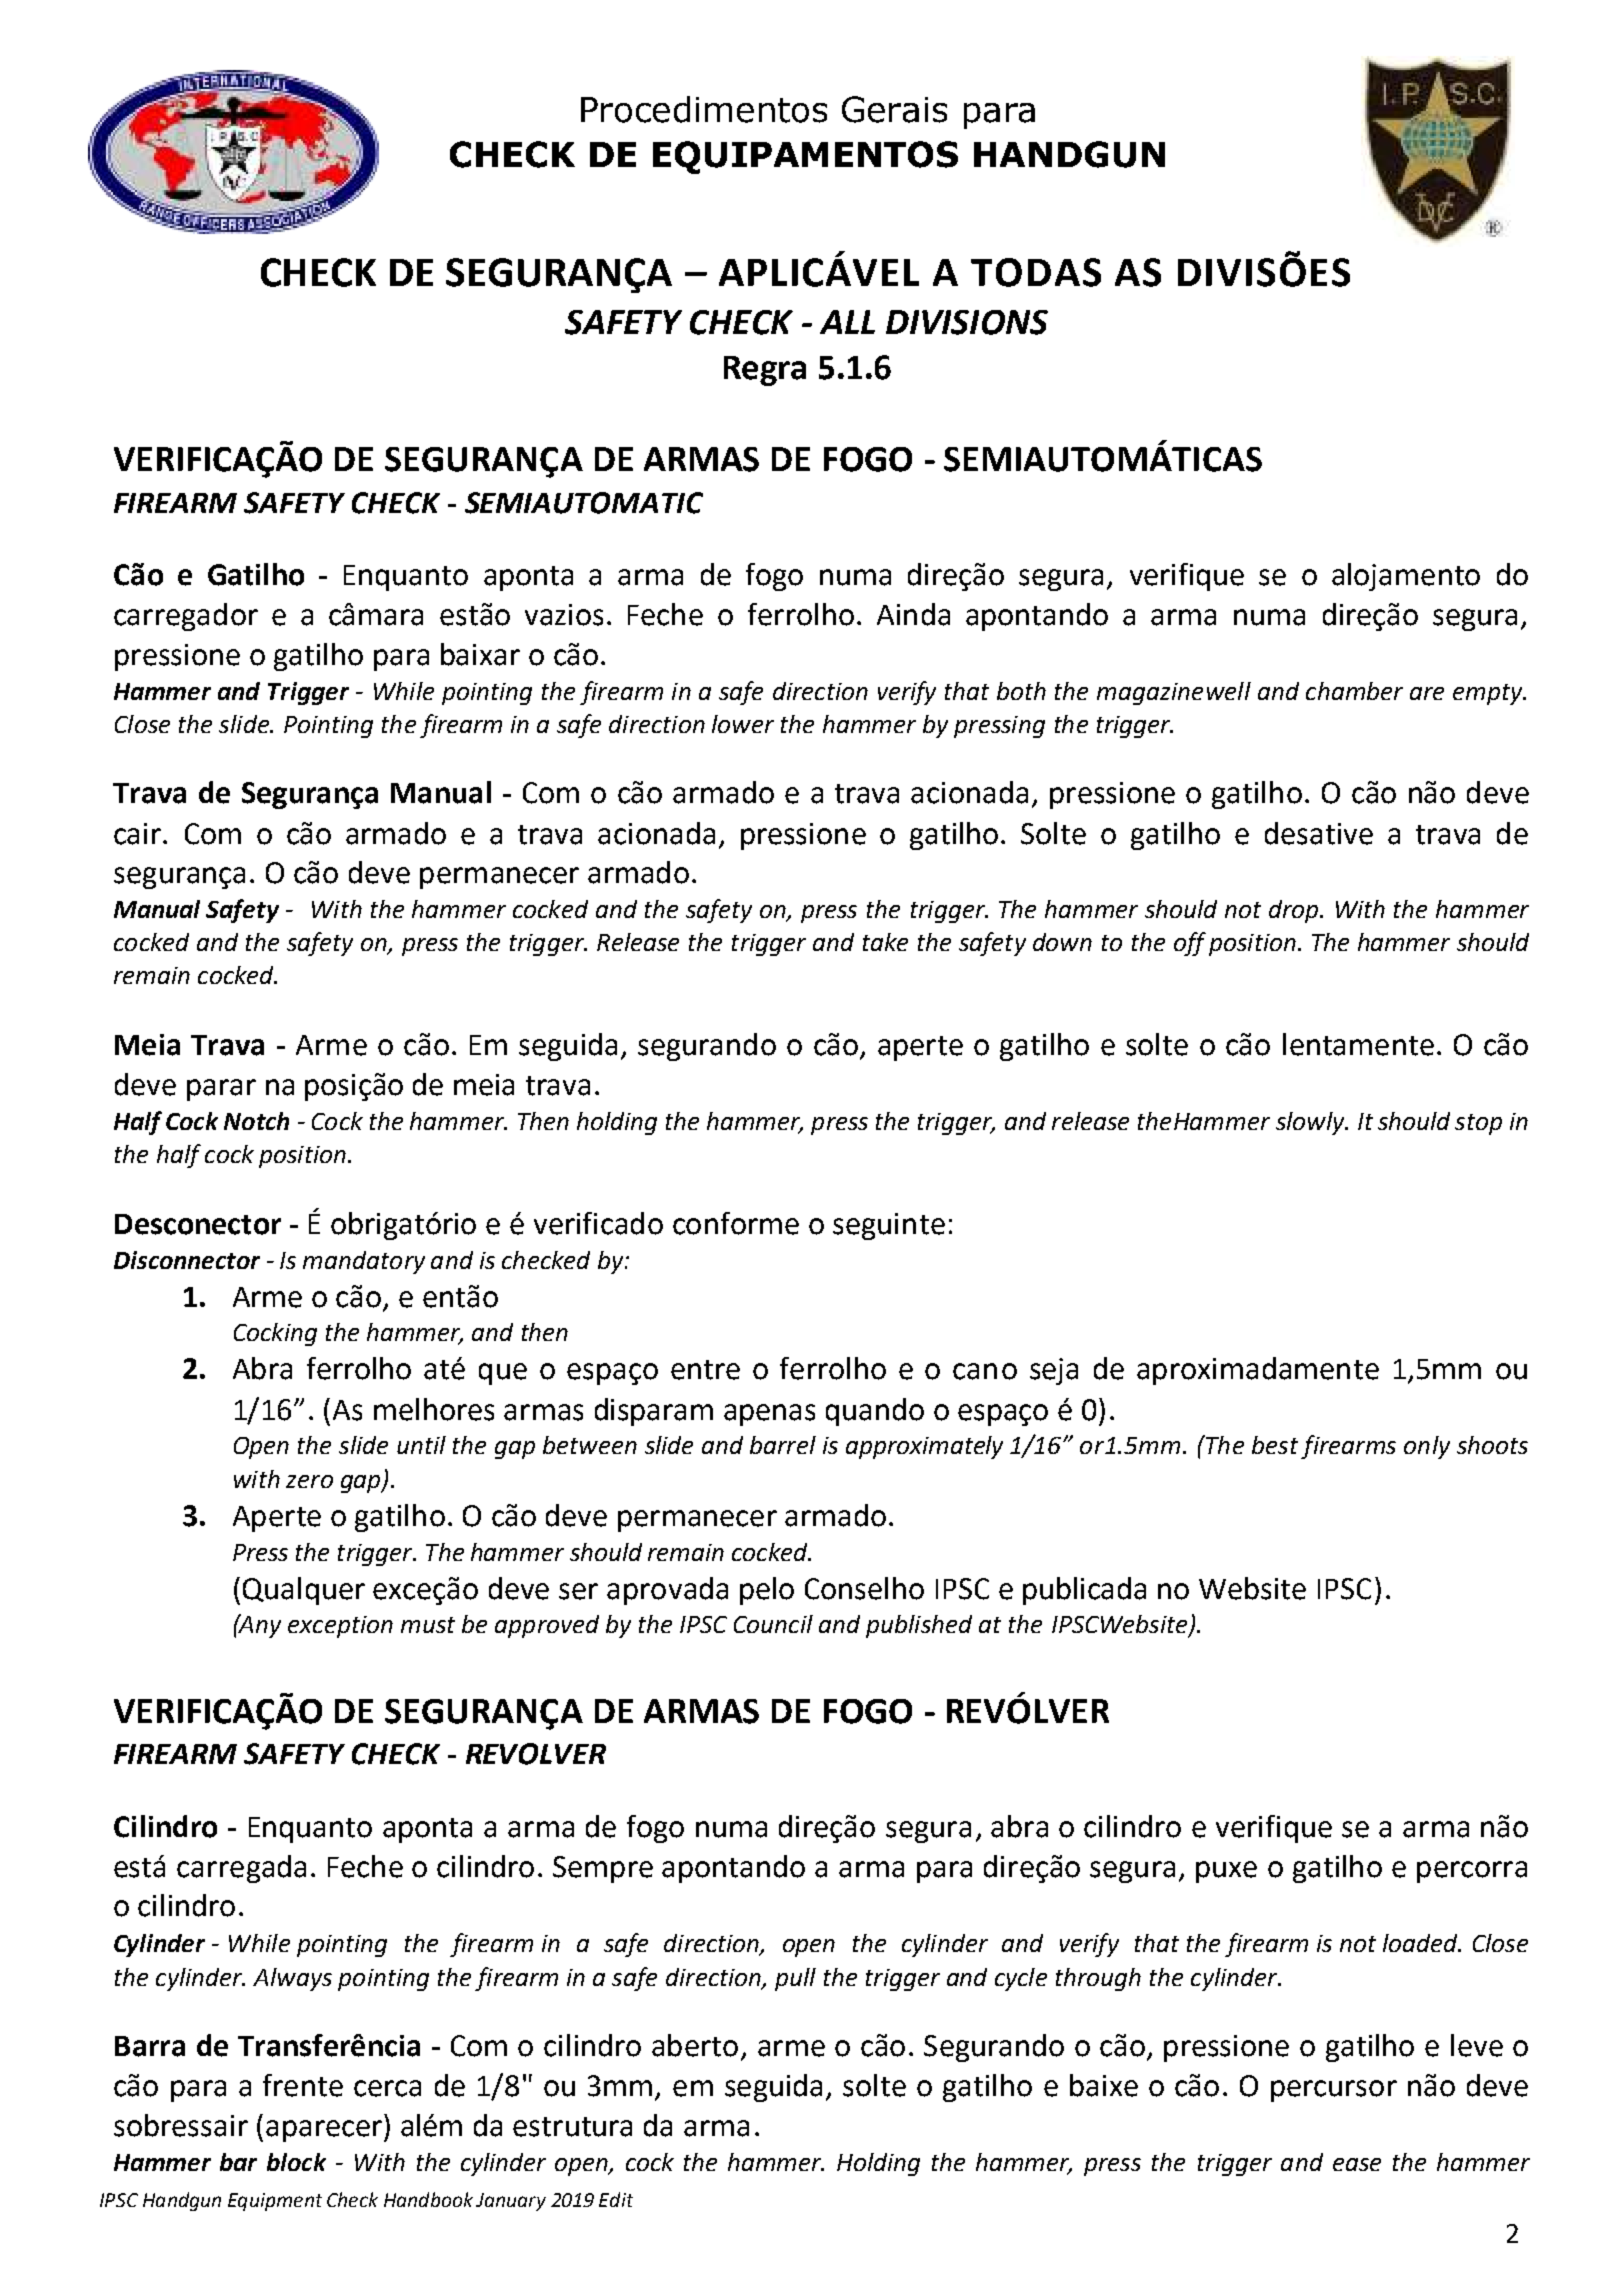 The width and height of the page is (1618, 2285). I want to click on pull, so click(795, 1979).
